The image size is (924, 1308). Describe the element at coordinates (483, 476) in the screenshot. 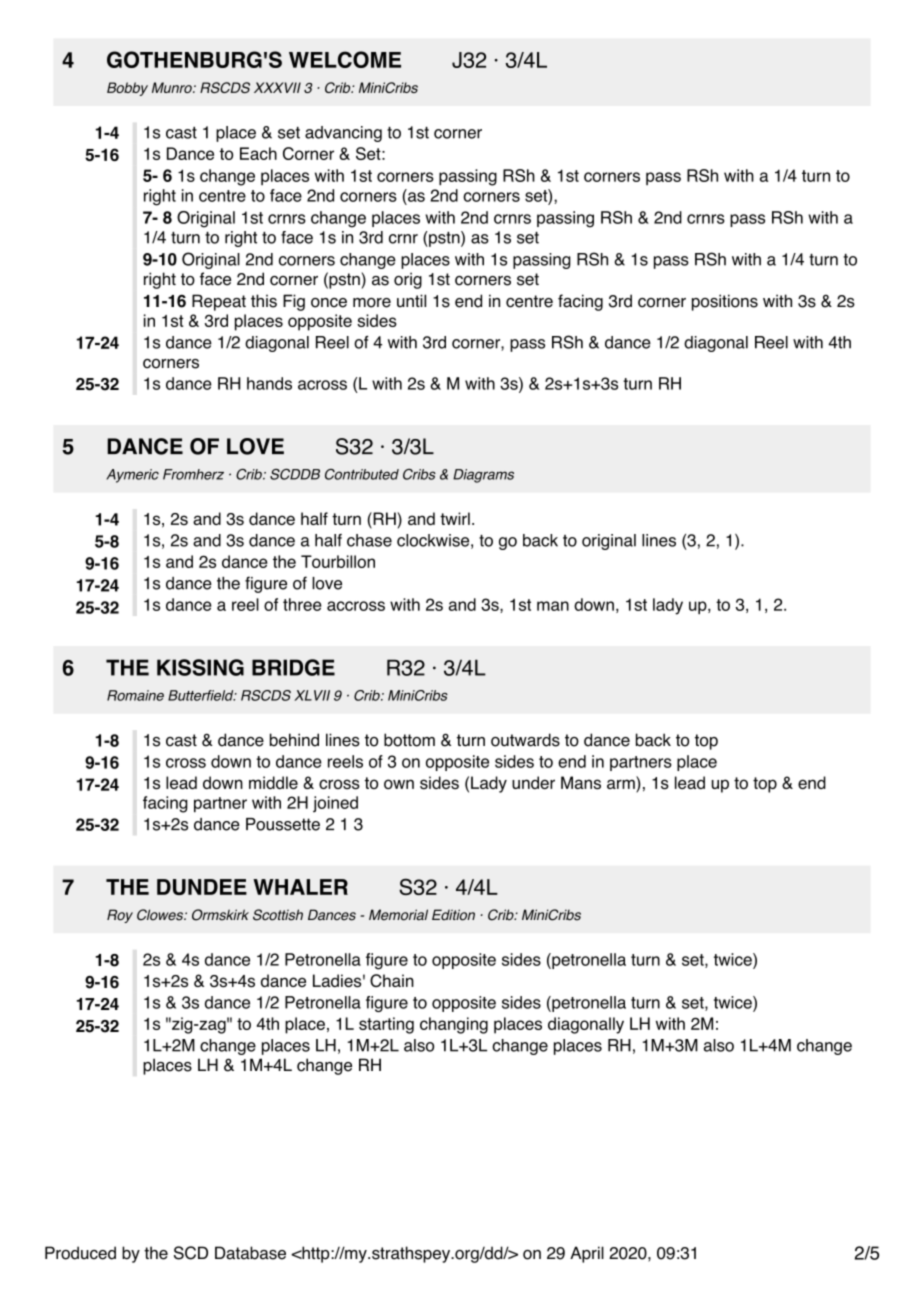

I see `Diagrams` at that location.
